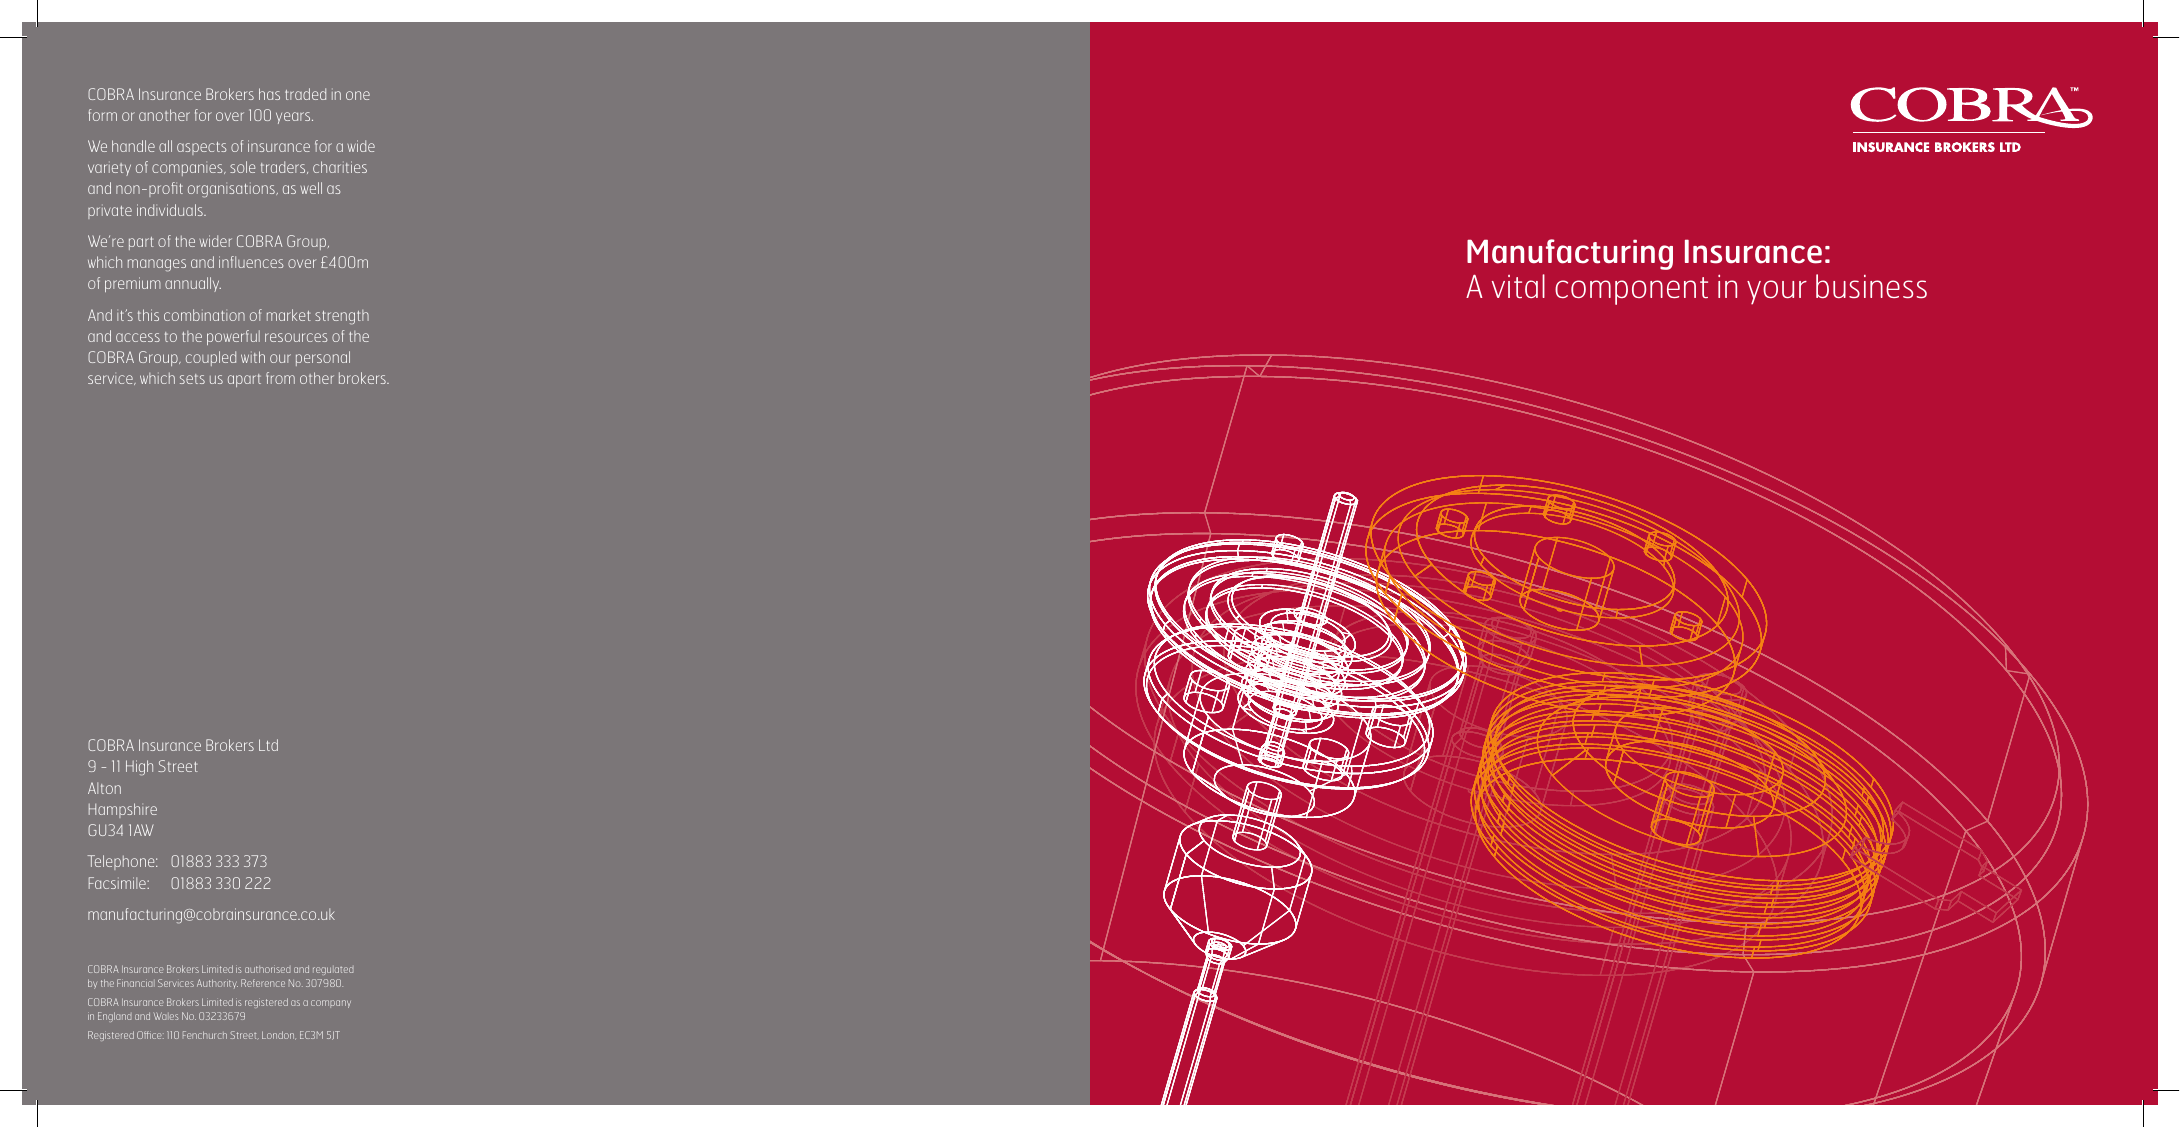 The width and height of the screenshot is (2180, 1127). I want to click on authorised, so click(267, 969).
